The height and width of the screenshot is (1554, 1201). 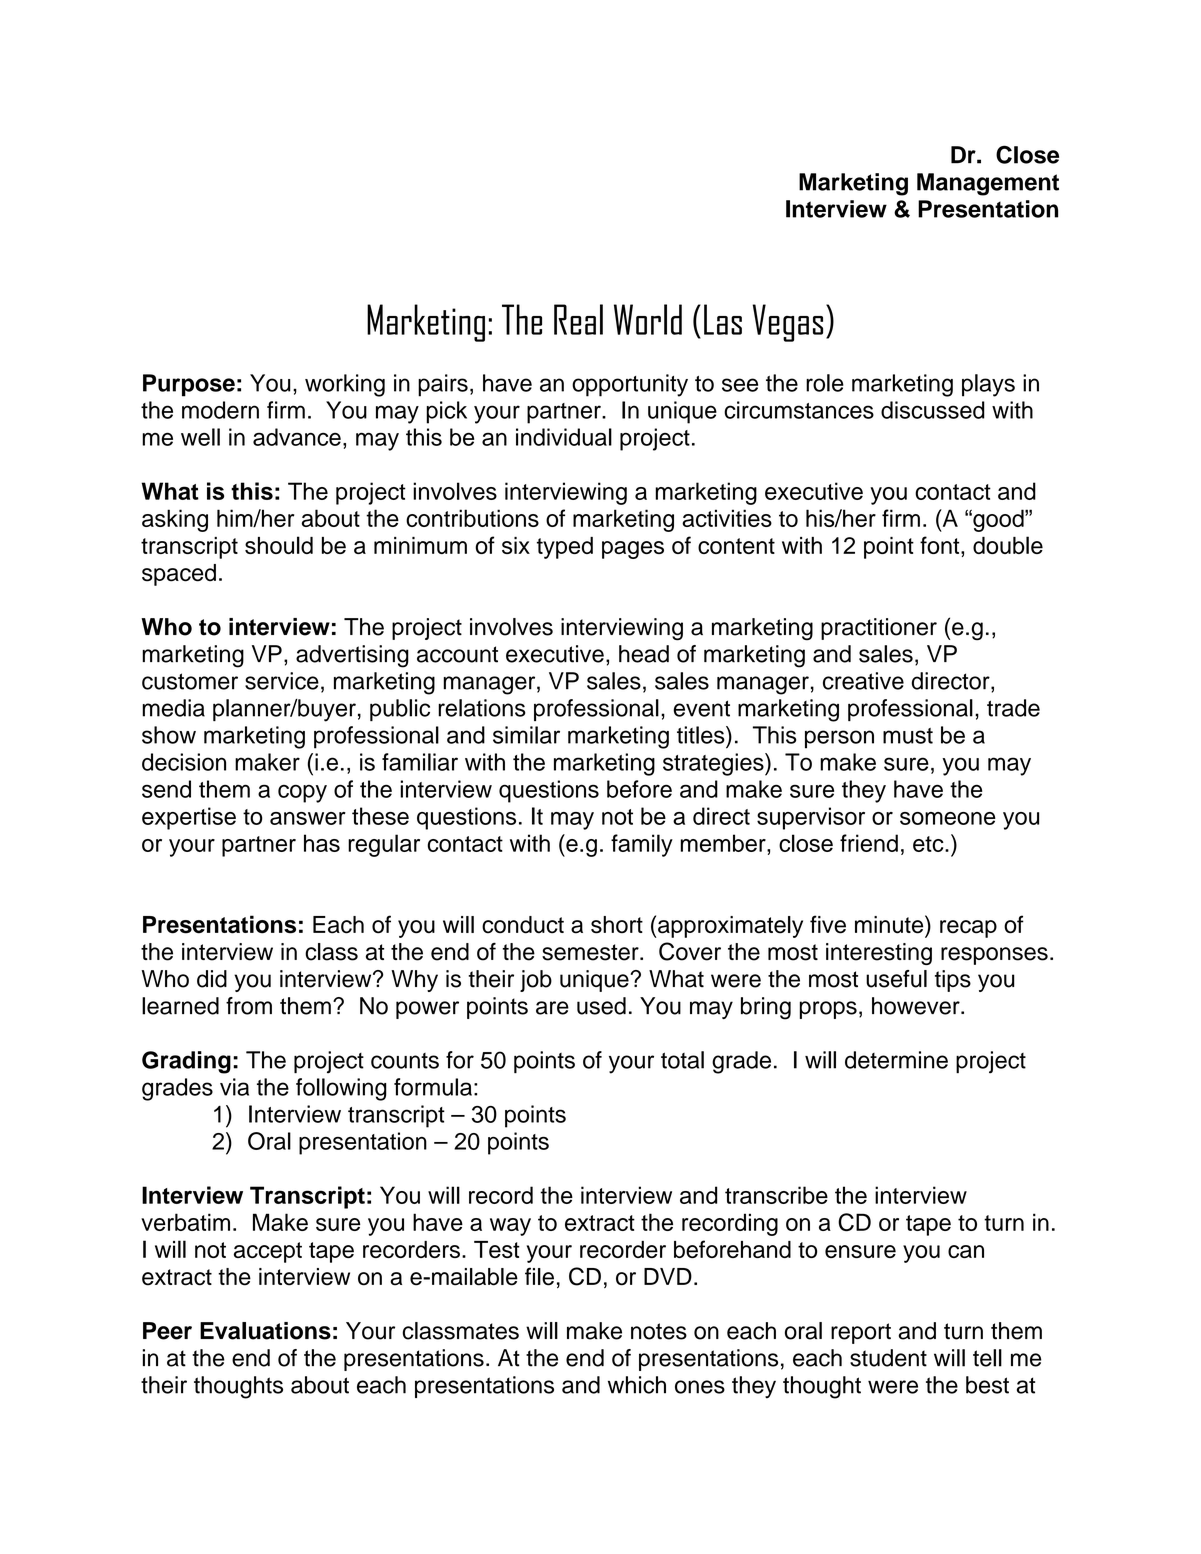 What do you see at coordinates (988, 184) in the screenshot?
I see `Management` at bounding box center [988, 184].
